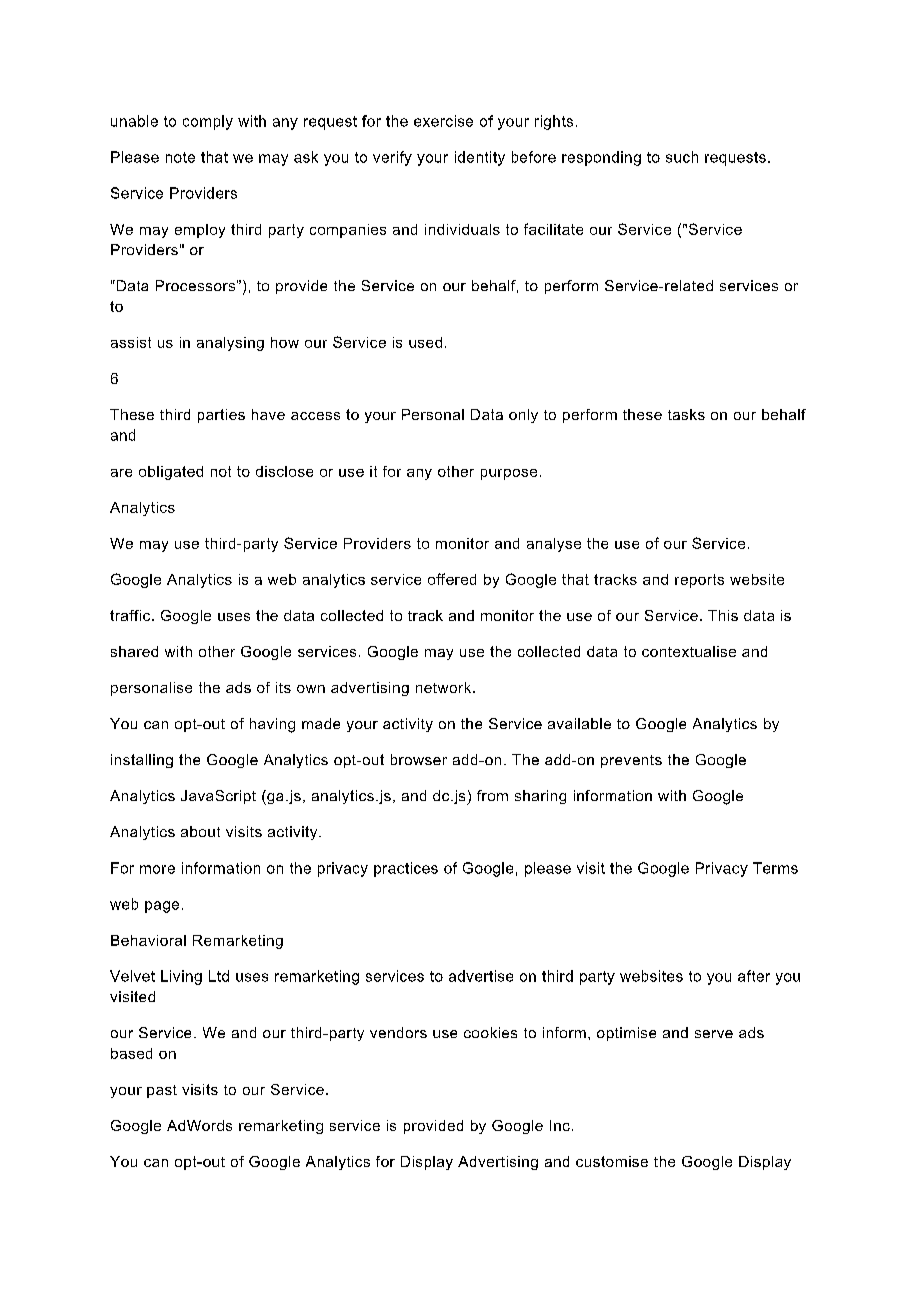  I want to click on customise, so click(612, 1161).
